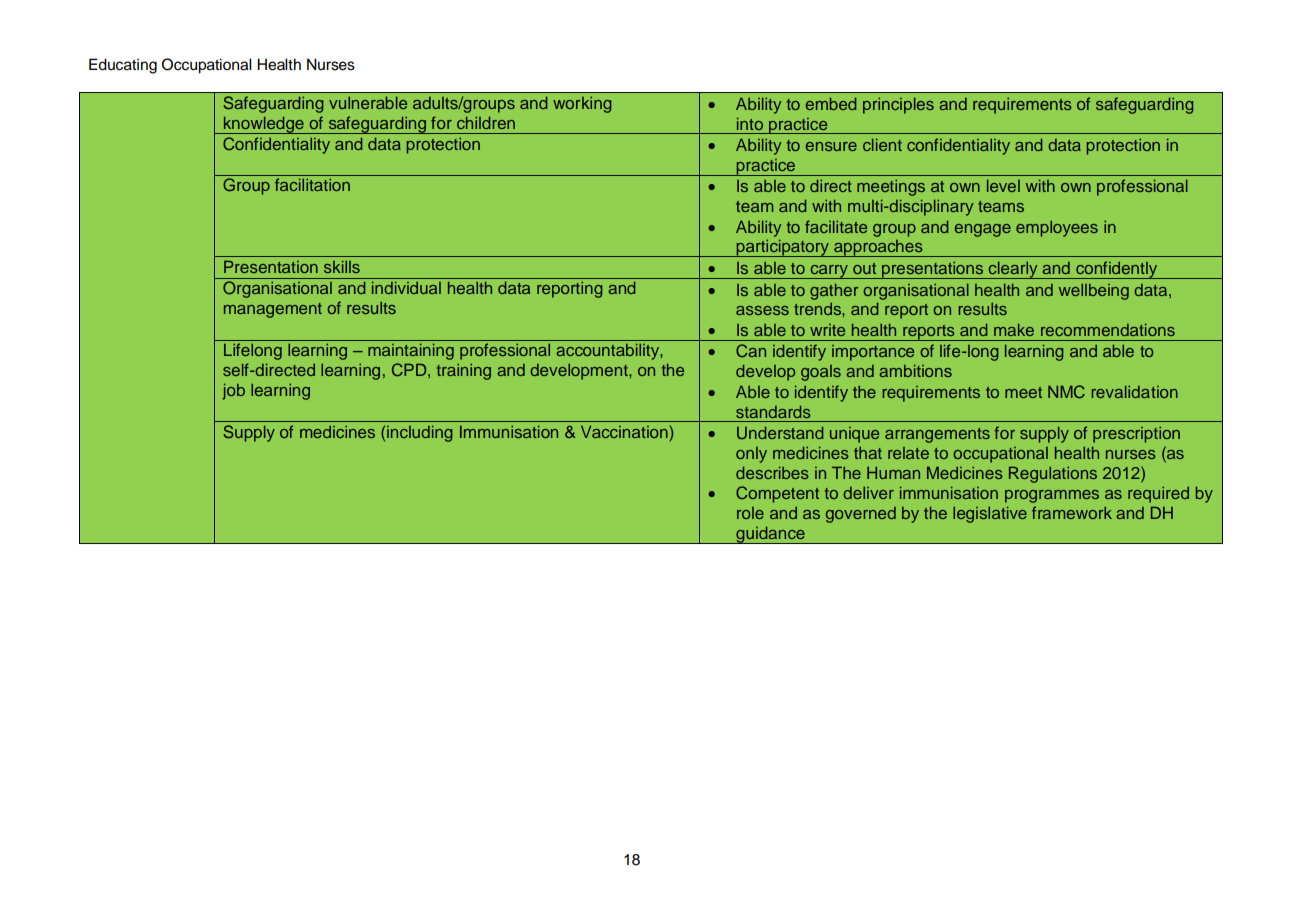 This screenshot has width=1308, height=924. I want to click on NMC, so click(1066, 392).
